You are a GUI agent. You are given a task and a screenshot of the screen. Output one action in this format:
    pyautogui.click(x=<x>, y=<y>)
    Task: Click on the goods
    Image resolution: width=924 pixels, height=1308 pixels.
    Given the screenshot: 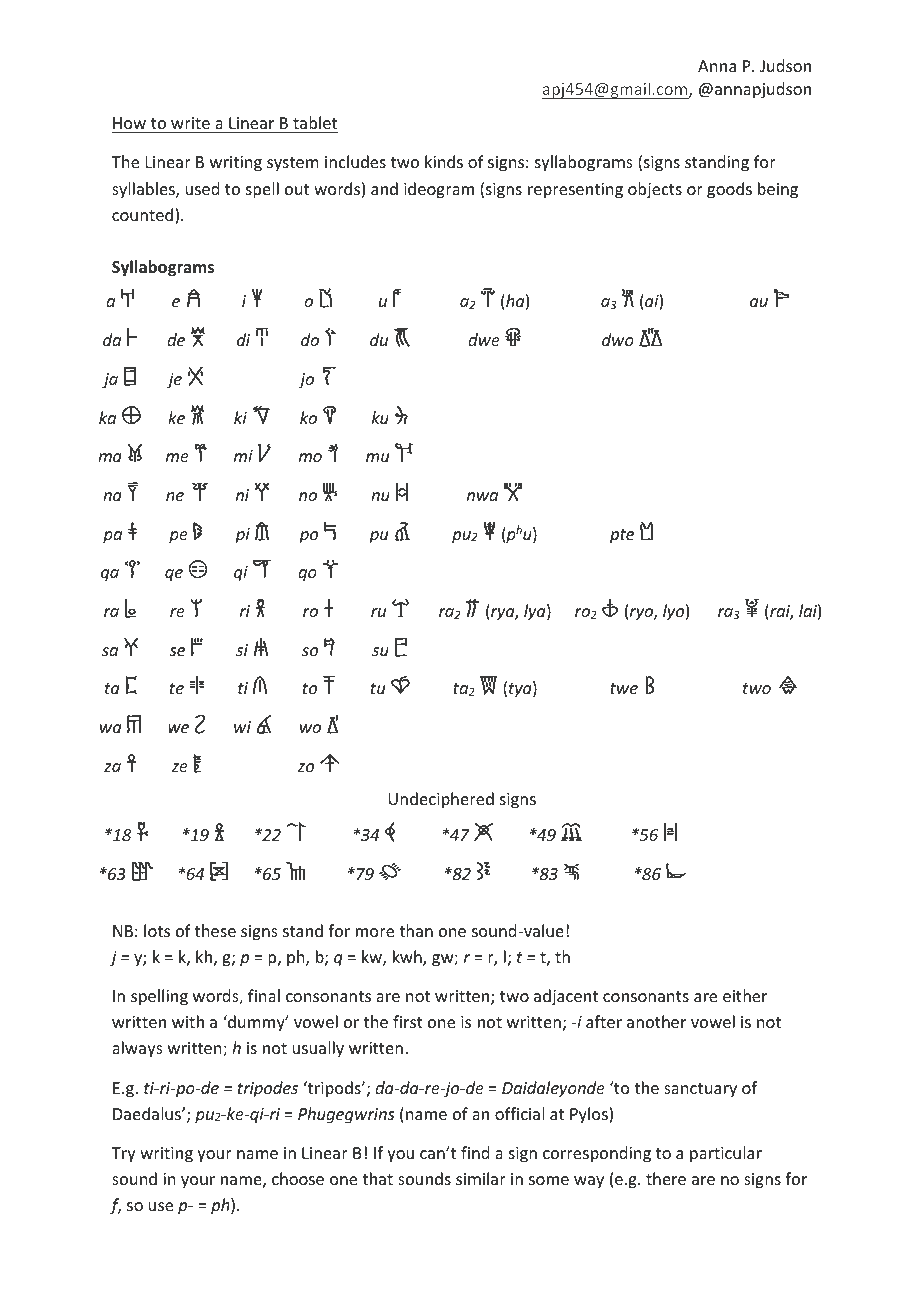 What is the action you would take?
    pyautogui.click(x=729, y=190)
